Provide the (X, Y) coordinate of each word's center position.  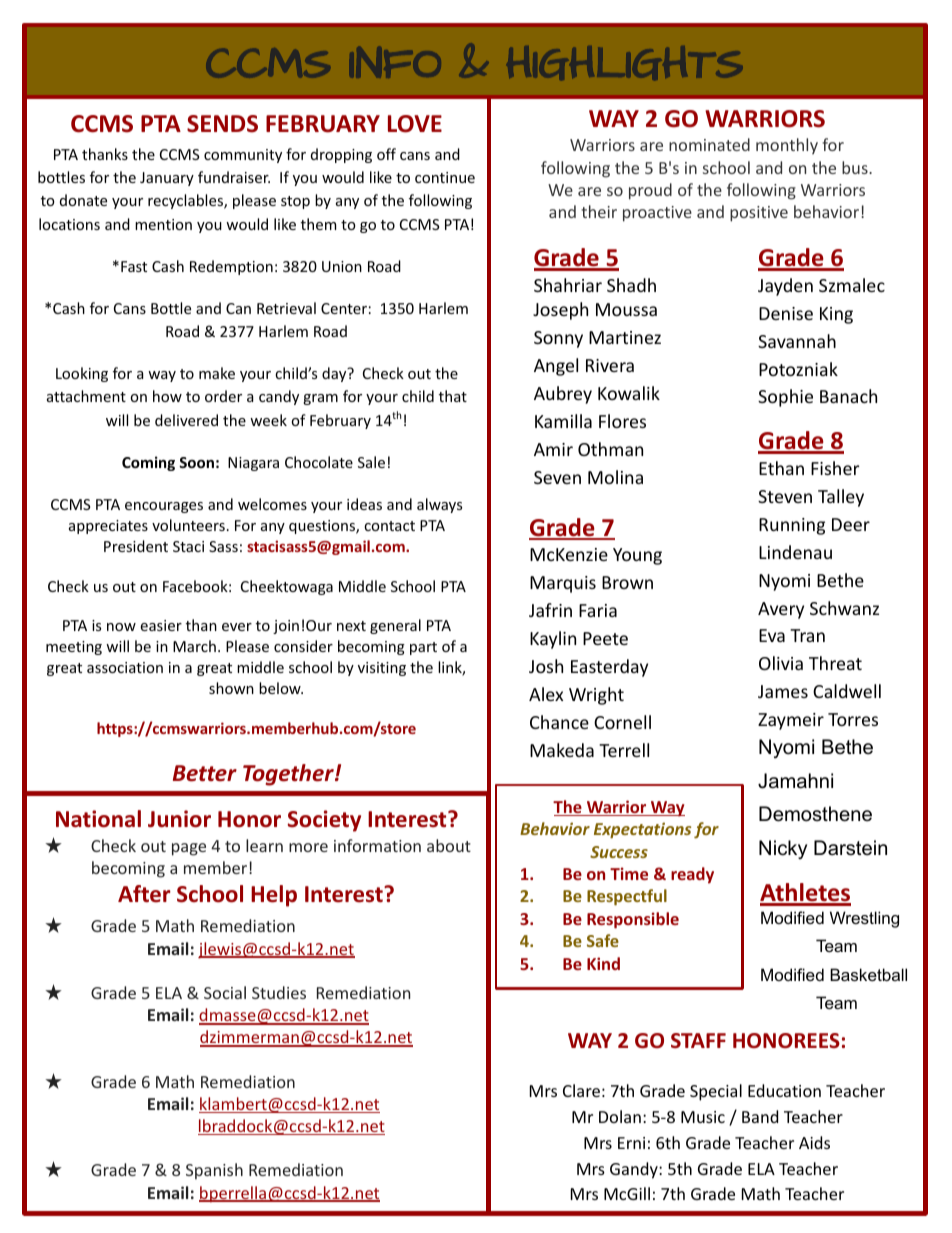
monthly (787, 146)
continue (445, 177)
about (449, 845)
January (167, 179)
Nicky (783, 849)
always (439, 505)
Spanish (214, 1171)
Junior (179, 819)
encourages (164, 507)
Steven (785, 496)
